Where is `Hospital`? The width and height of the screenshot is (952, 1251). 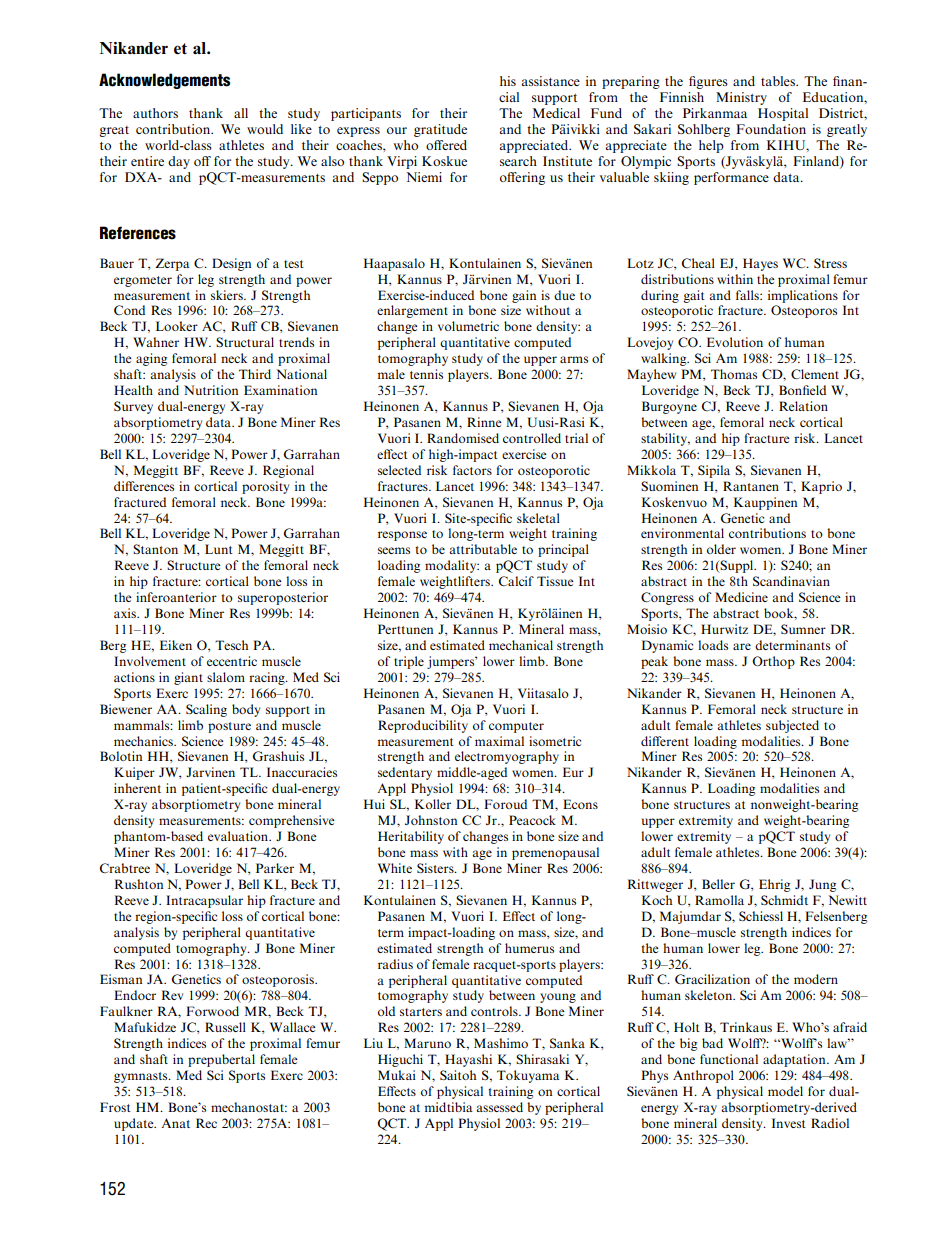
Hospital is located at coordinates (783, 114).
